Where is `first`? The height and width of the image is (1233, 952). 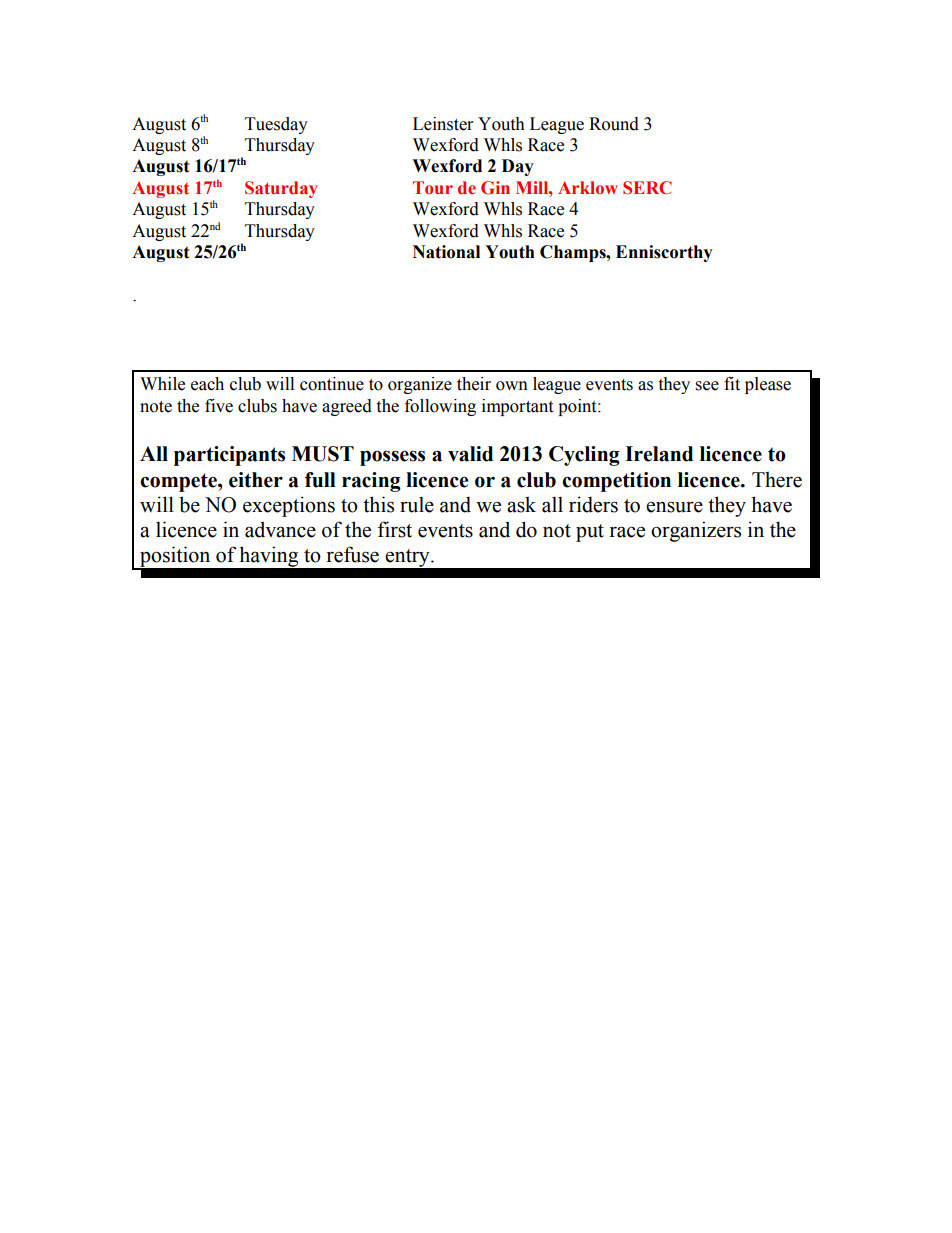
first is located at coordinates (395, 529).
